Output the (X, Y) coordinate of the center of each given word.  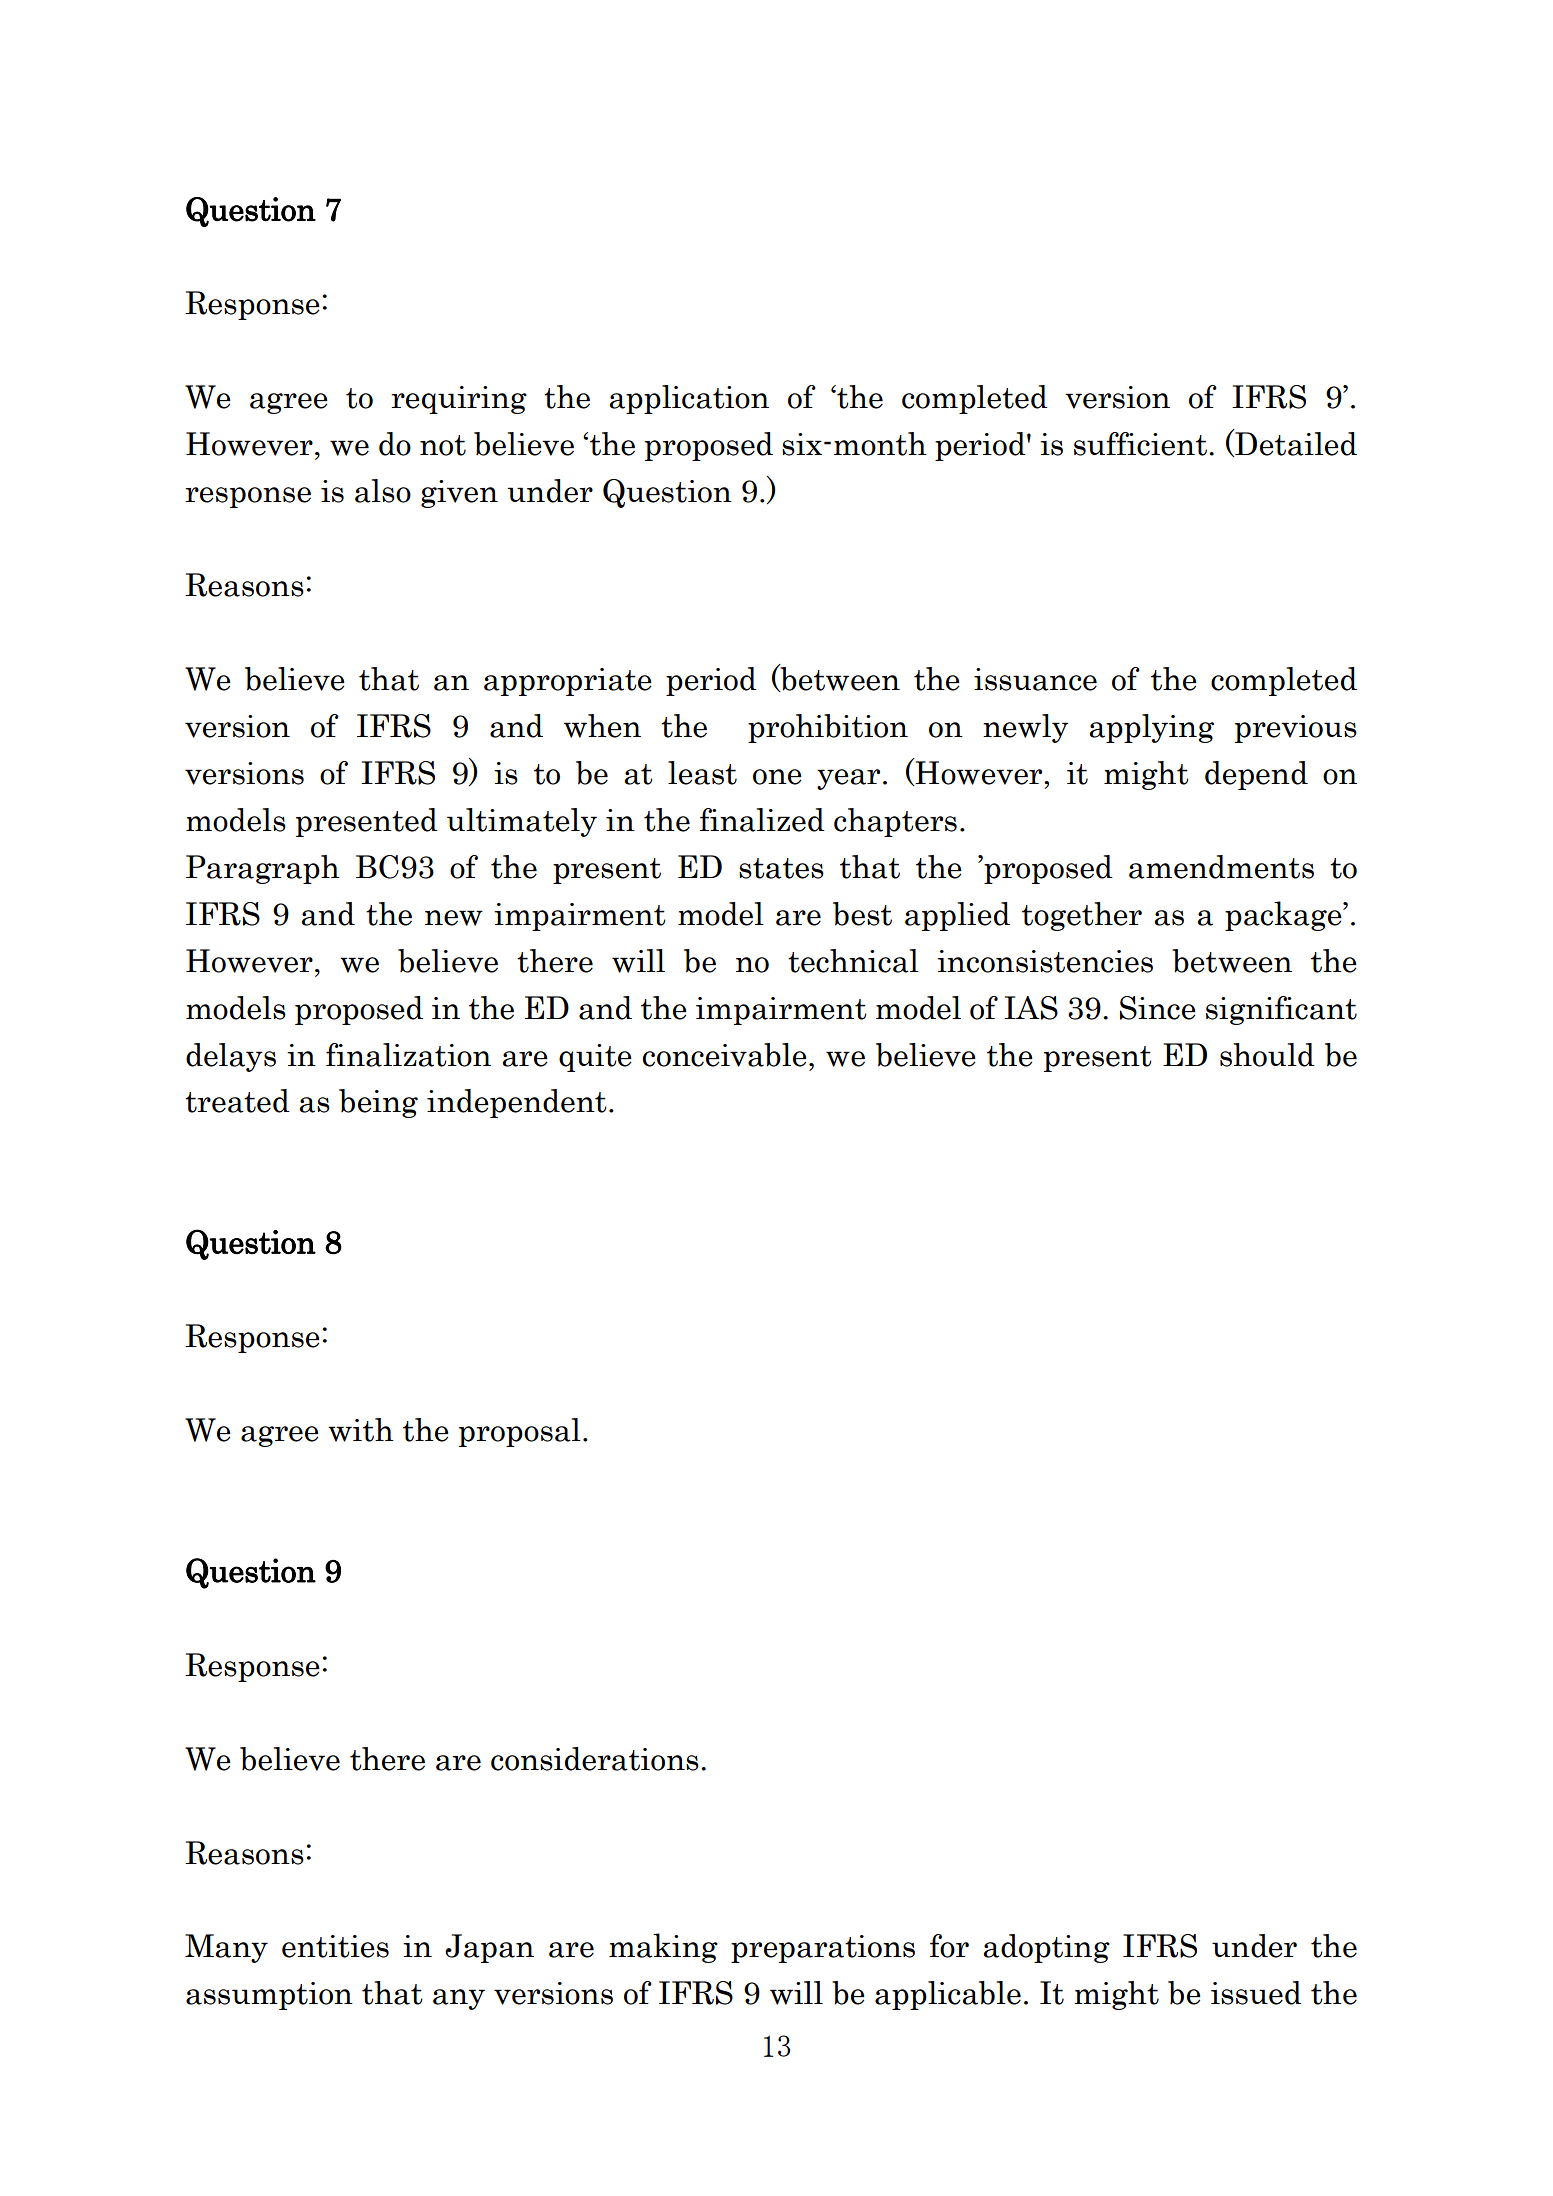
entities (335, 1946)
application (689, 399)
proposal (520, 1432)
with (361, 1430)
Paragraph (263, 869)
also (383, 491)
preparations (823, 1949)
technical (853, 961)
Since (1158, 1008)
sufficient (1140, 444)
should (1267, 1055)
